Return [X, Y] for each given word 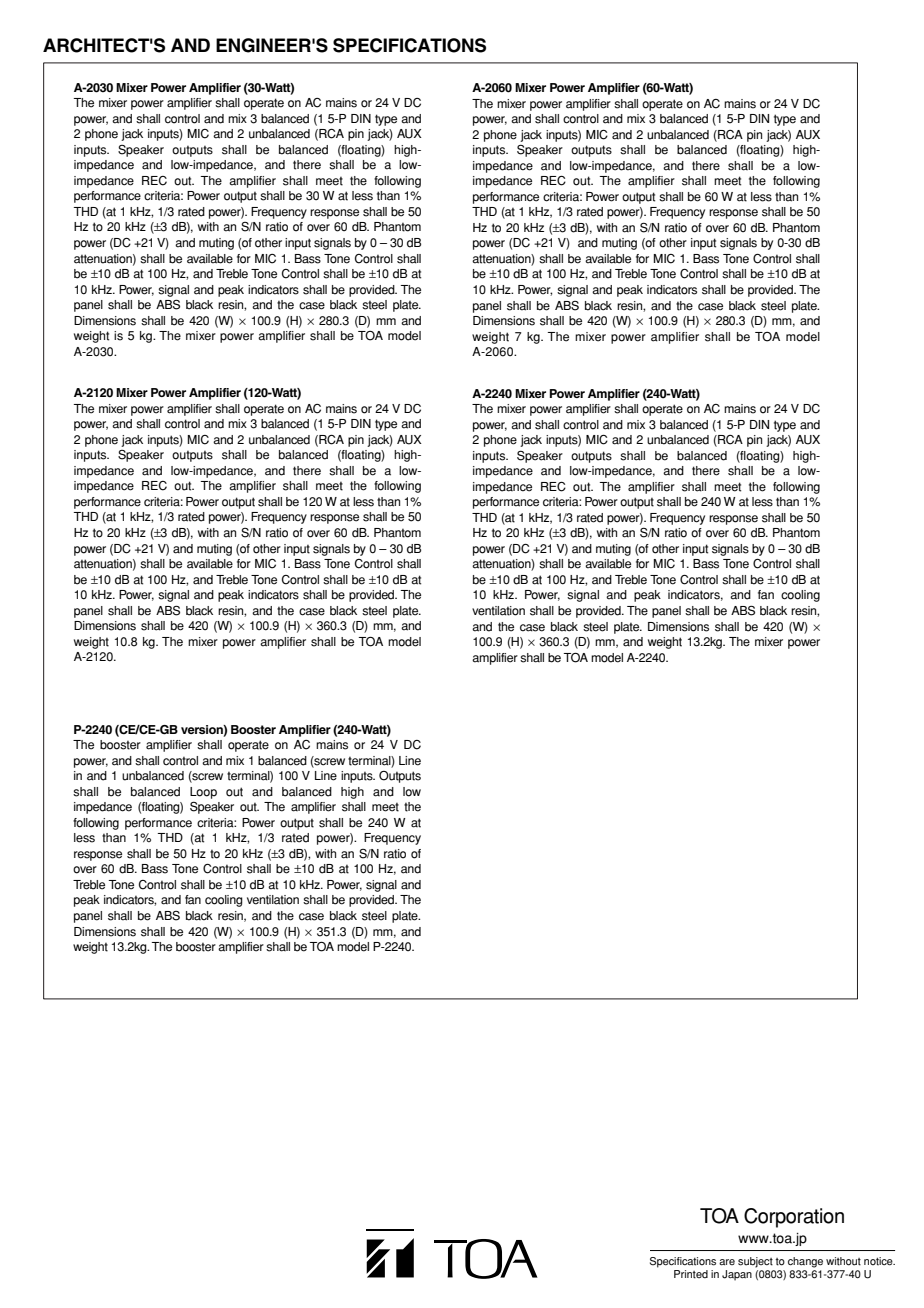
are [727, 1262]
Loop [203, 793]
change [805, 1262]
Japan [737, 1275]
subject [755, 1262]
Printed [691, 1274]
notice [879, 1261]
